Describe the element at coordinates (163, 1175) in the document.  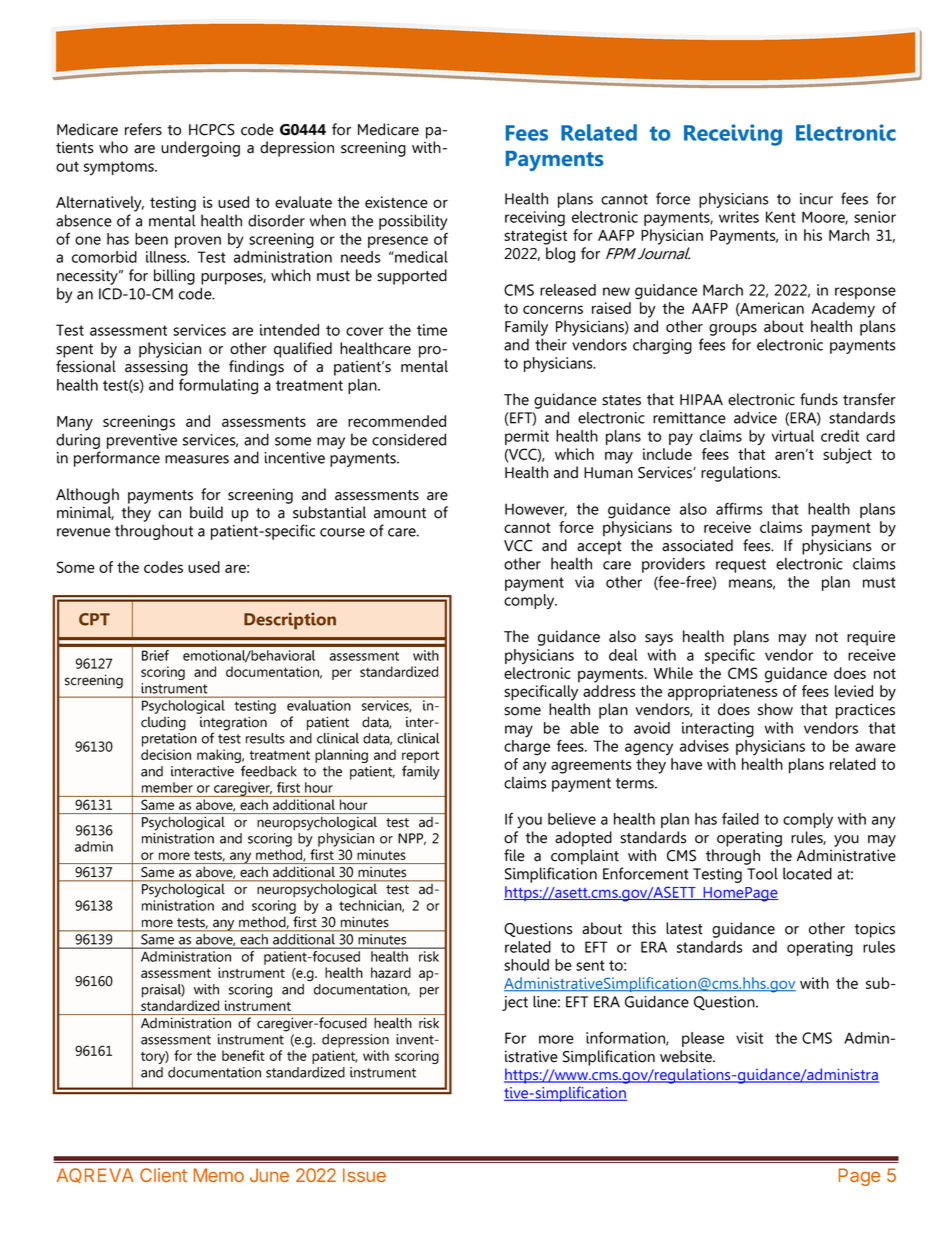
I see `Client` at that location.
